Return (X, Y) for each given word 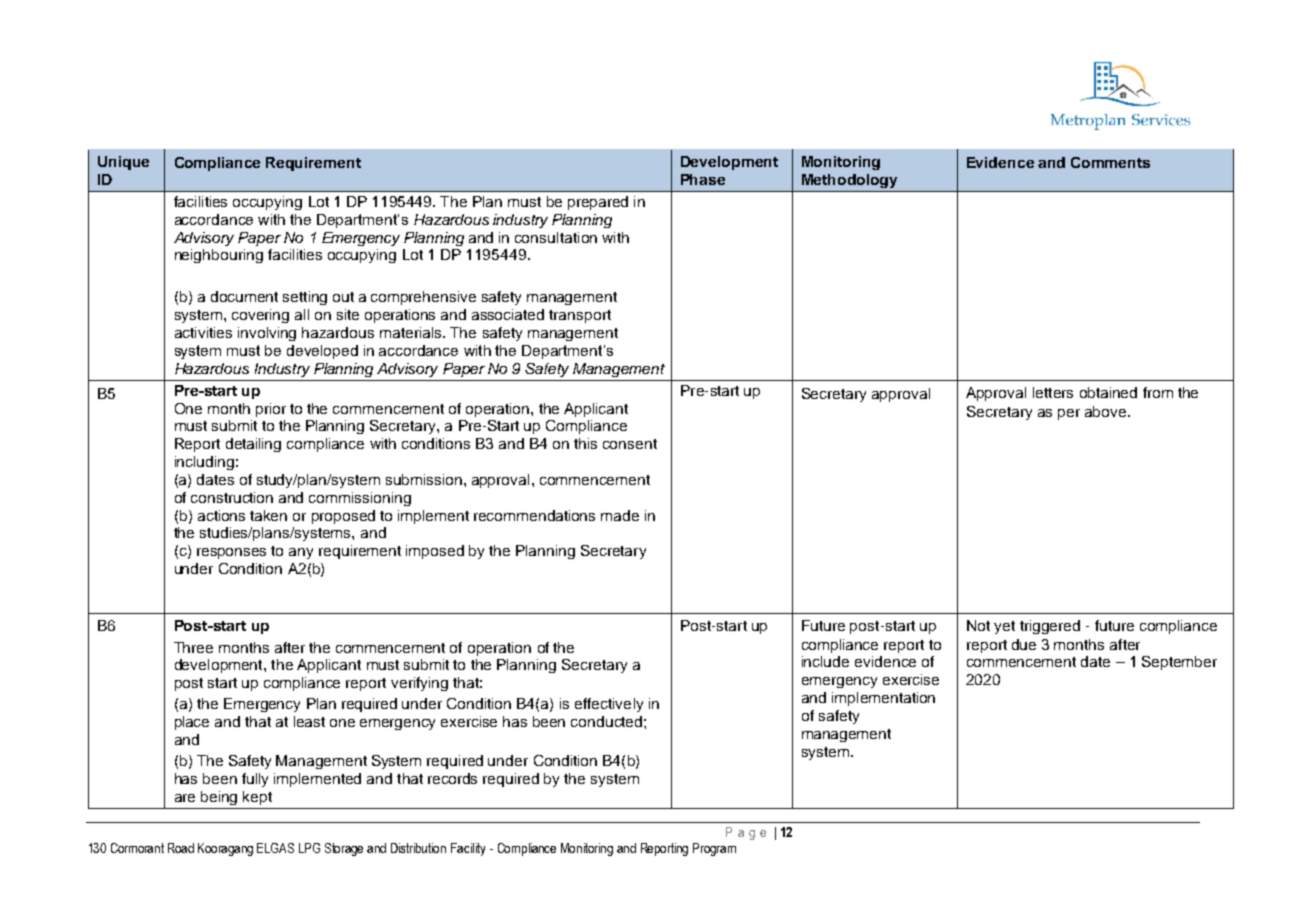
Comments (1110, 162)
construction (232, 497)
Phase (703, 179)
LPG (309, 848)
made (620, 515)
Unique (123, 163)
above (1107, 411)
